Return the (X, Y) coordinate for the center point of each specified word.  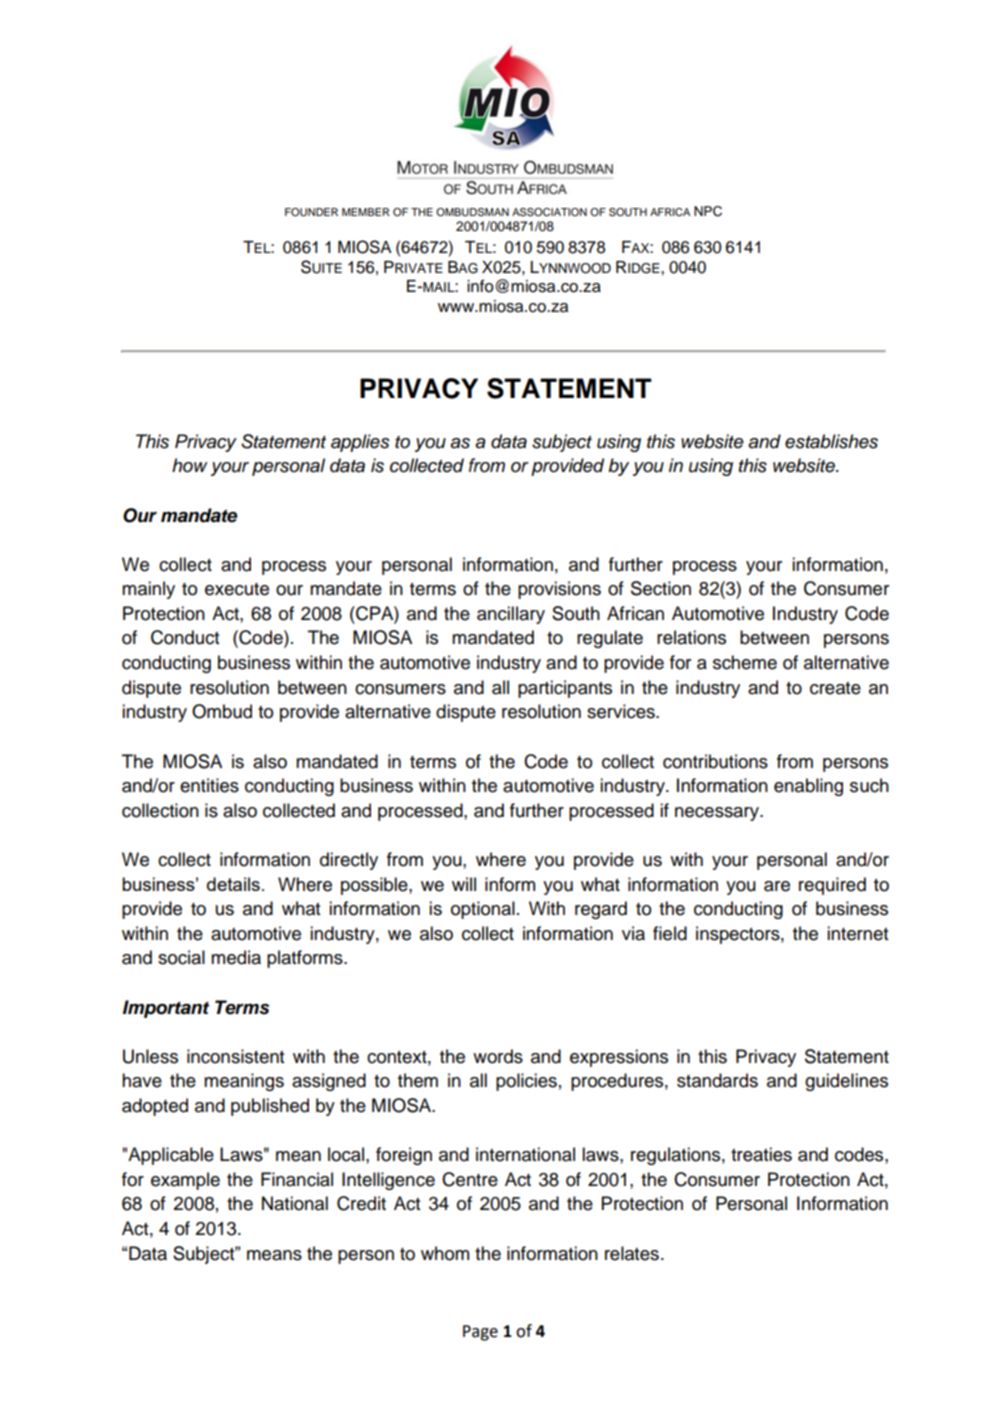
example (185, 1181)
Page (480, 1333)
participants (565, 689)
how (189, 465)
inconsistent (235, 1056)
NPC (708, 211)
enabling (808, 787)
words (498, 1056)
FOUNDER (311, 212)
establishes (831, 441)
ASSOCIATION (549, 212)
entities (209, 785)
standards (717, 1080)
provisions (559, 590)
